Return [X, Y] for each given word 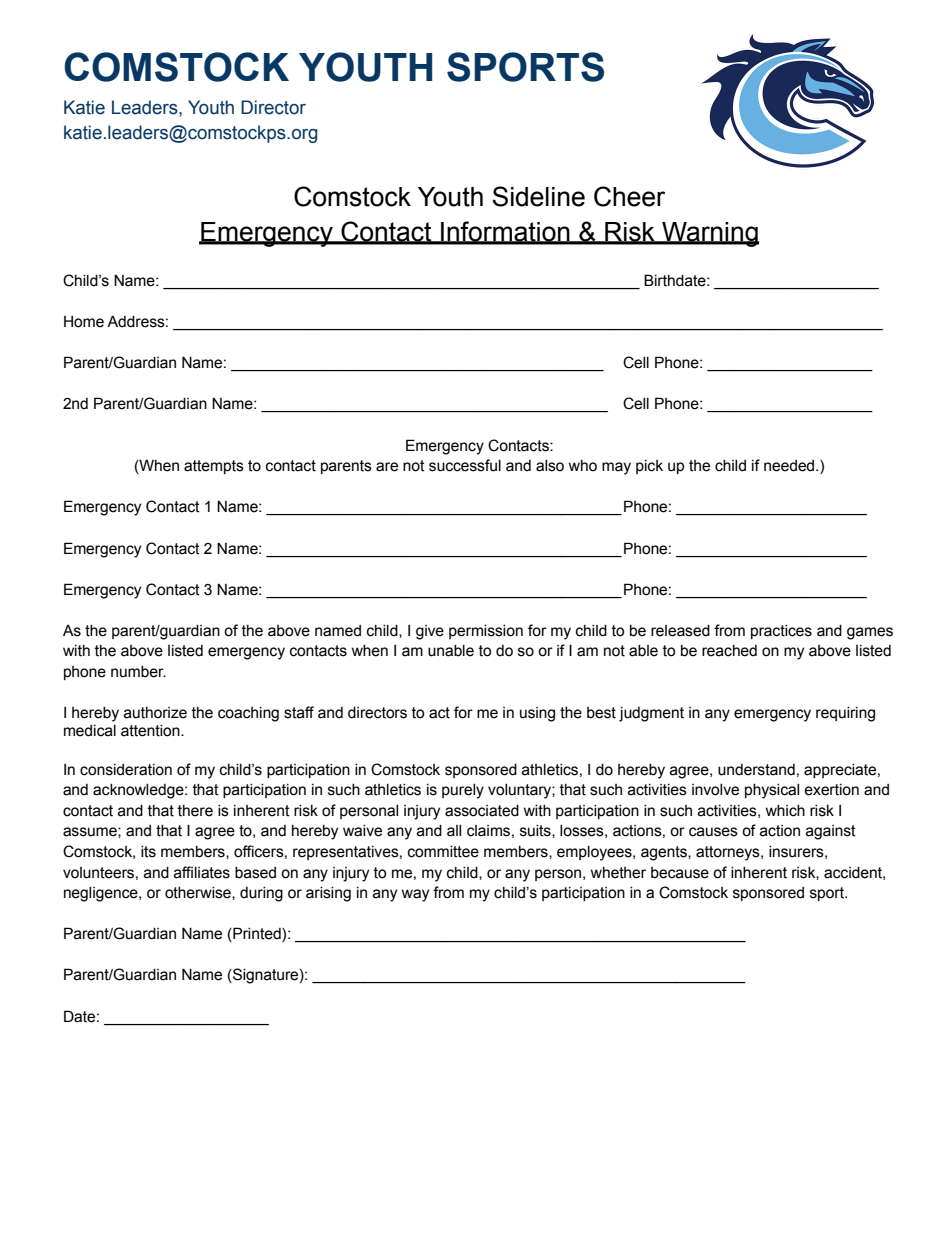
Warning [709, 234]
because [680, 873]
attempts [214, 467]
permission [486, 632]
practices [781, 632]
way [415, 895]
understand [756, 770]
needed [790, 466]
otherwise [199, 893]
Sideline [538, 196]
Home [84, 322]
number [138, 672]
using [537, 714]
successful [465, 465]
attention [151, 731]
